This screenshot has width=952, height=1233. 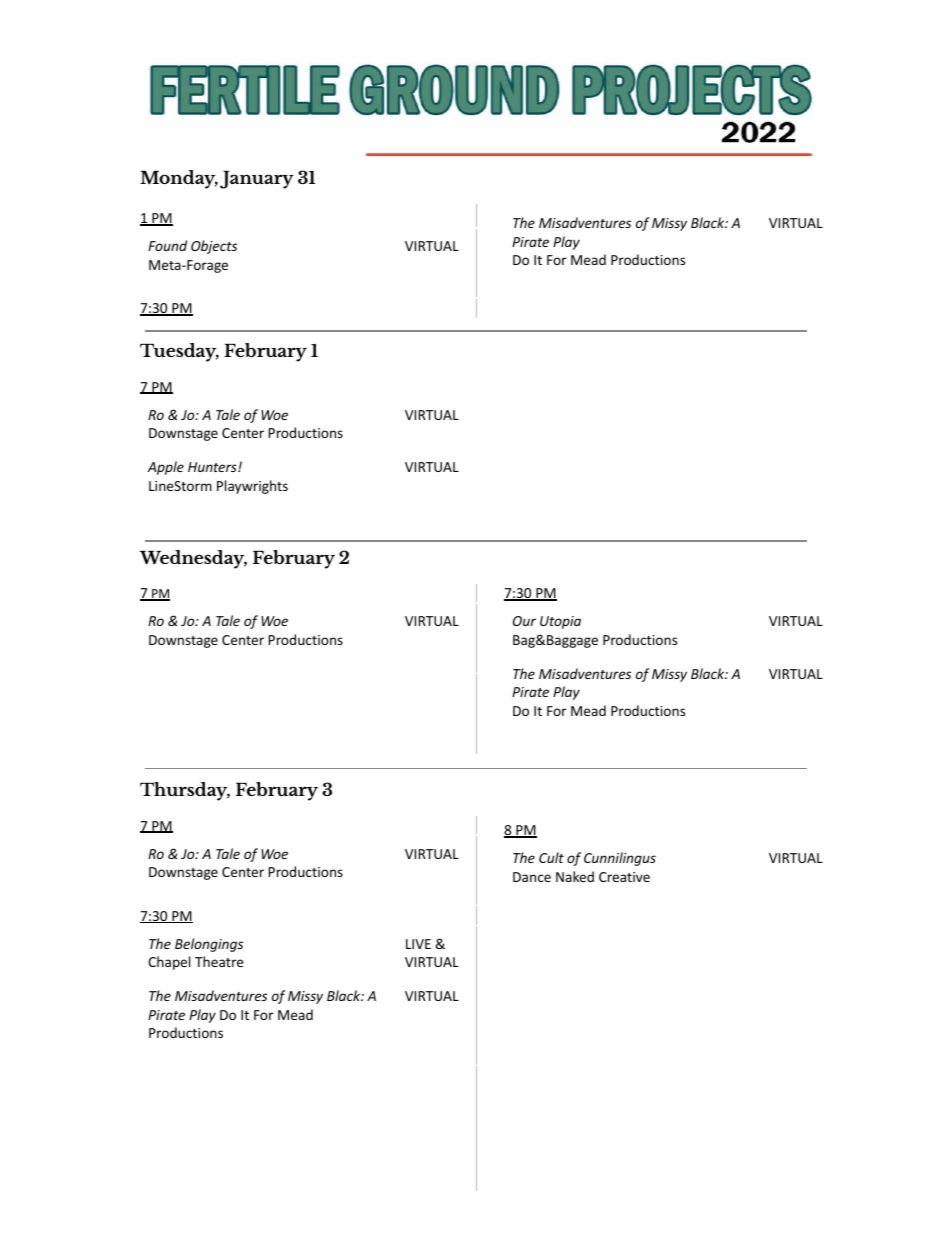 What do you see at coordinates (209, 945) in the screenshot?
I see `Belongings` at bounding box center [209, 945].
